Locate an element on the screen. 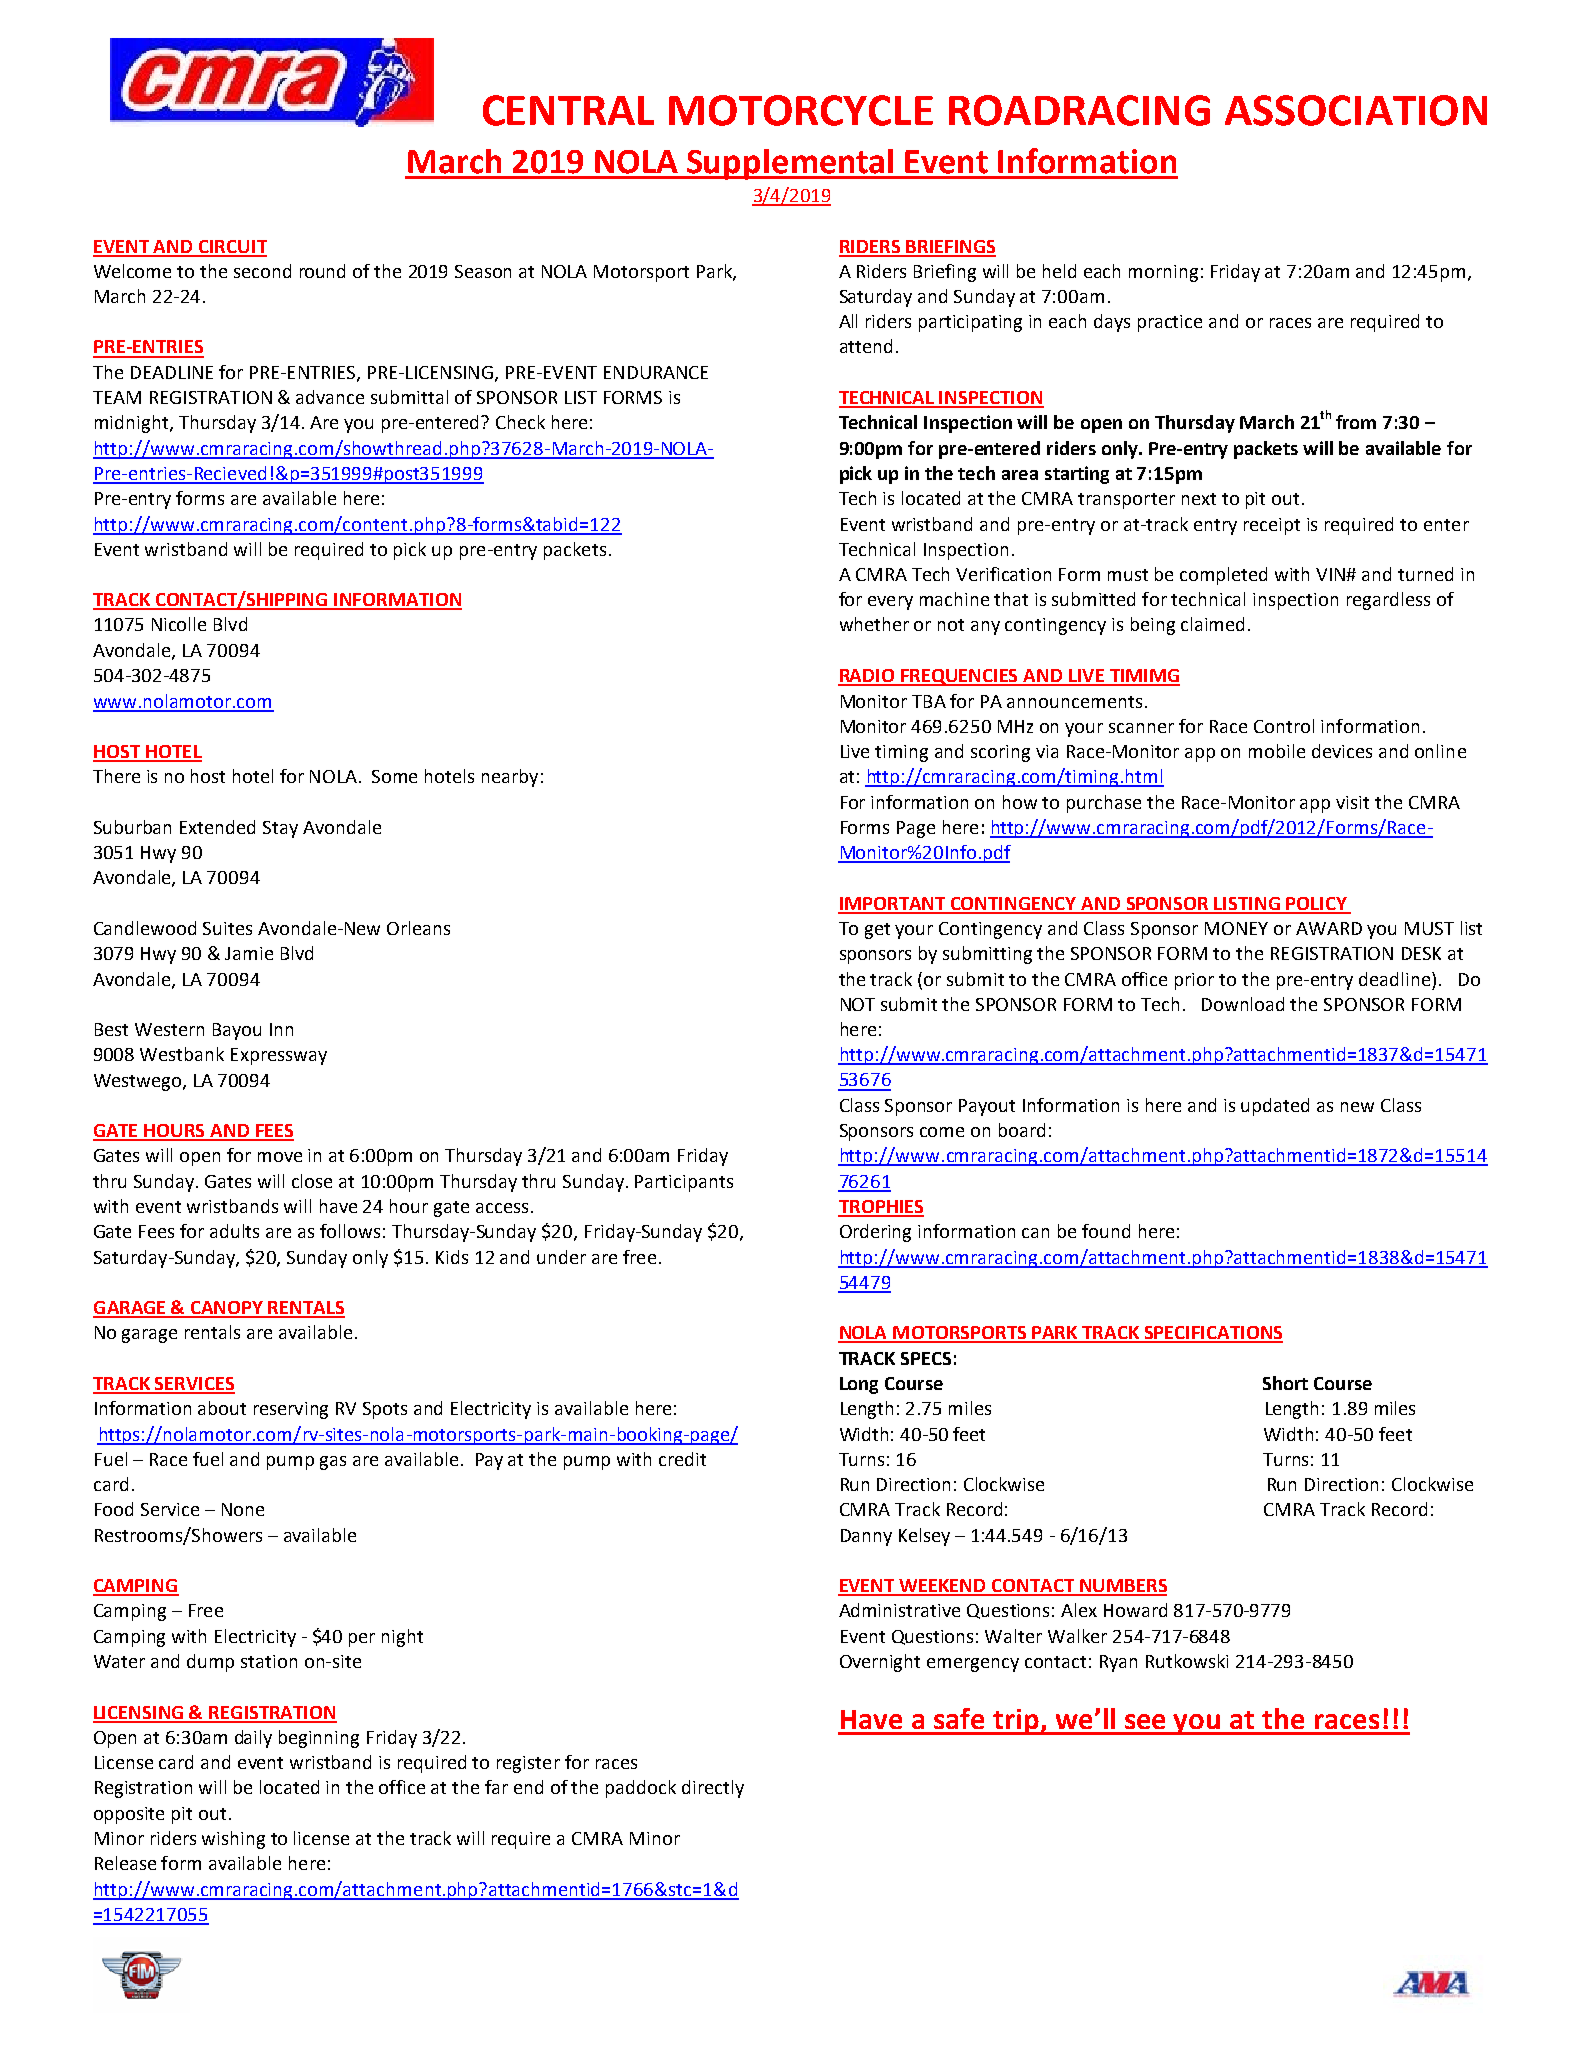 The image size is (1584, 2050). Nicolle is located at coordinates (179, 624).
